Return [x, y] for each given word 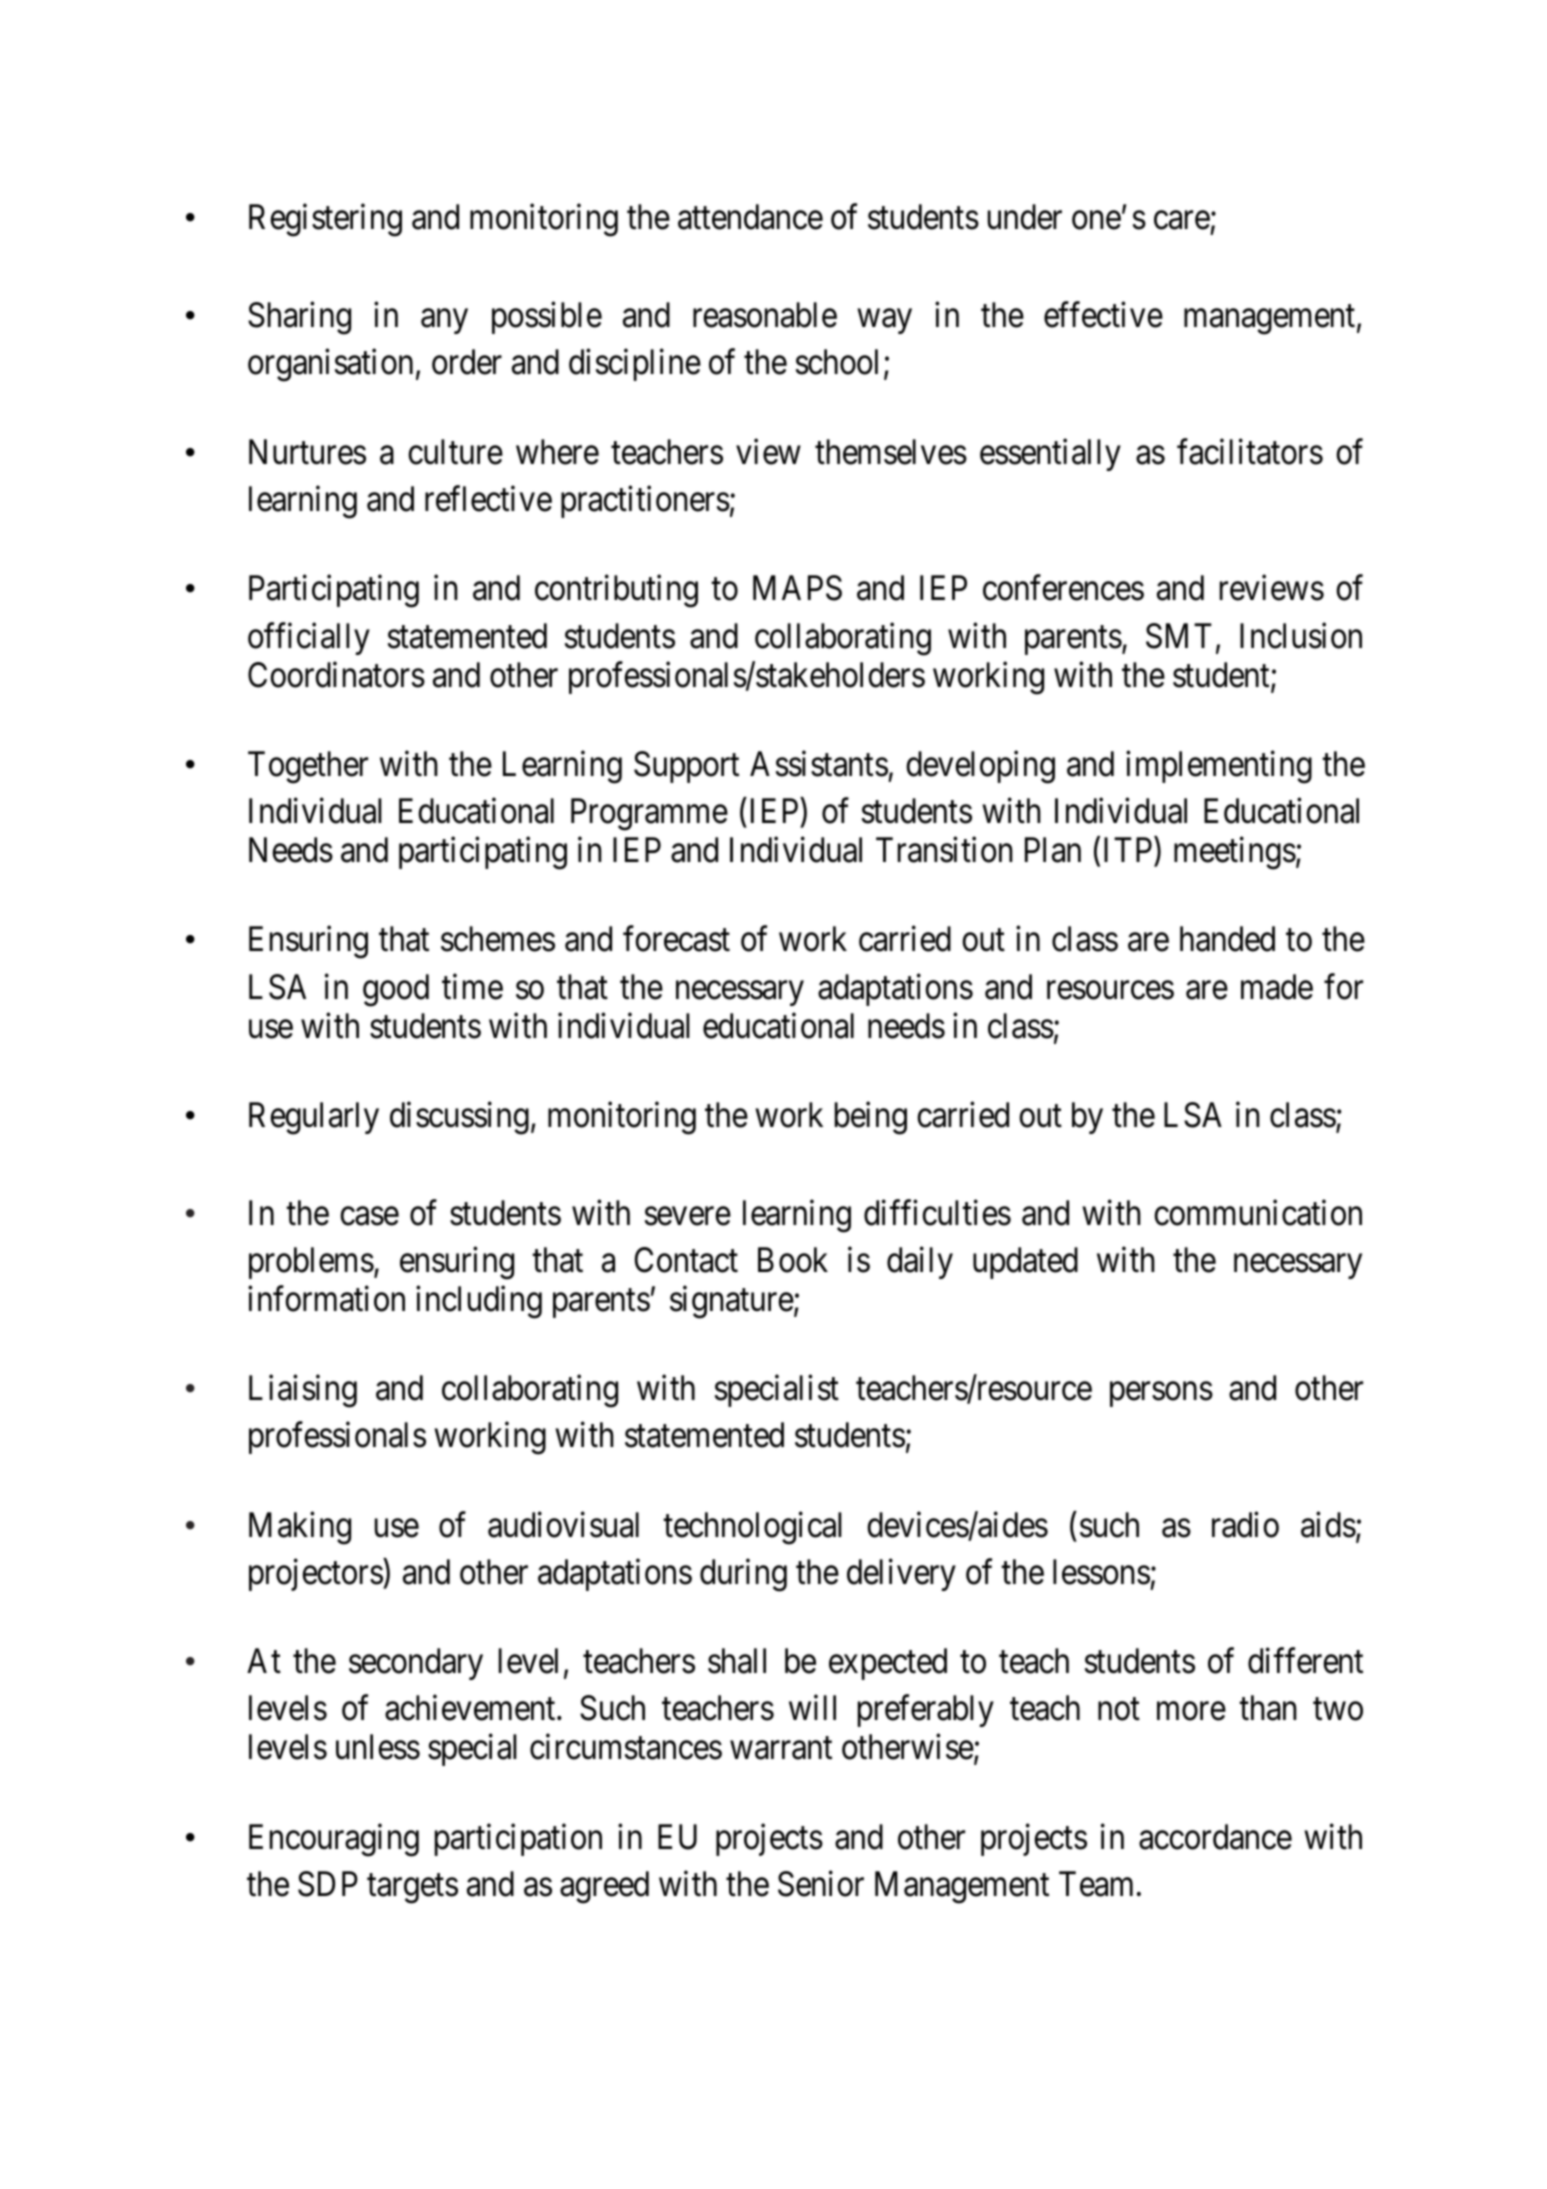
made [1277, 987]
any [444, 322]
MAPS [797, 588]
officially [309, 639]
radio [1245, 1524]
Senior [821, 1884]
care [1182, 221]
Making [300, 1528]
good [396, 990]
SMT [1179, 636]
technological [752, 1528]
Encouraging [334, 1840]
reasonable [765, 315]
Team [1096, 1884]
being [871, 1118]
